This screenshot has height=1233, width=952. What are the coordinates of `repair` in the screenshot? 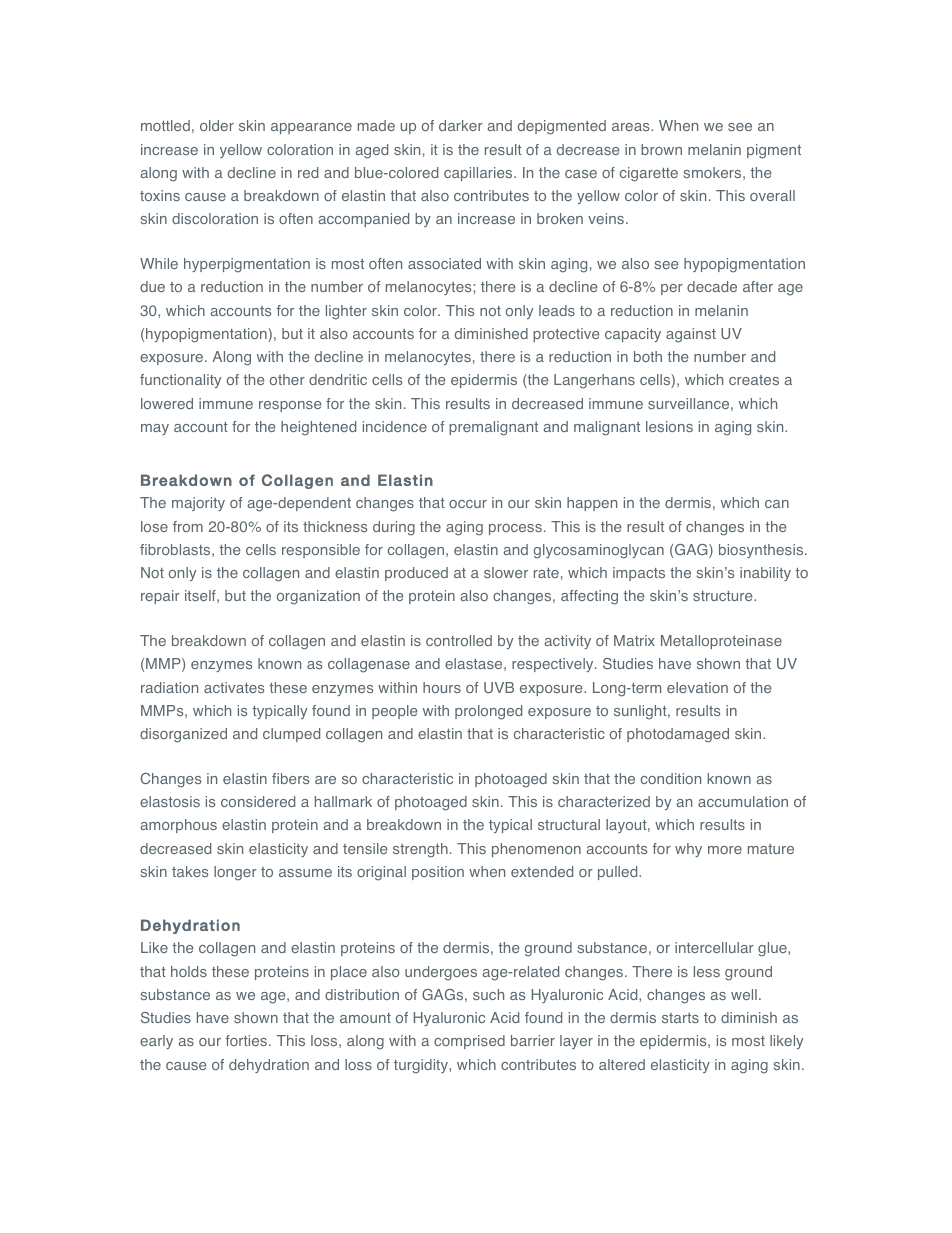 It's located at (160, 597).
